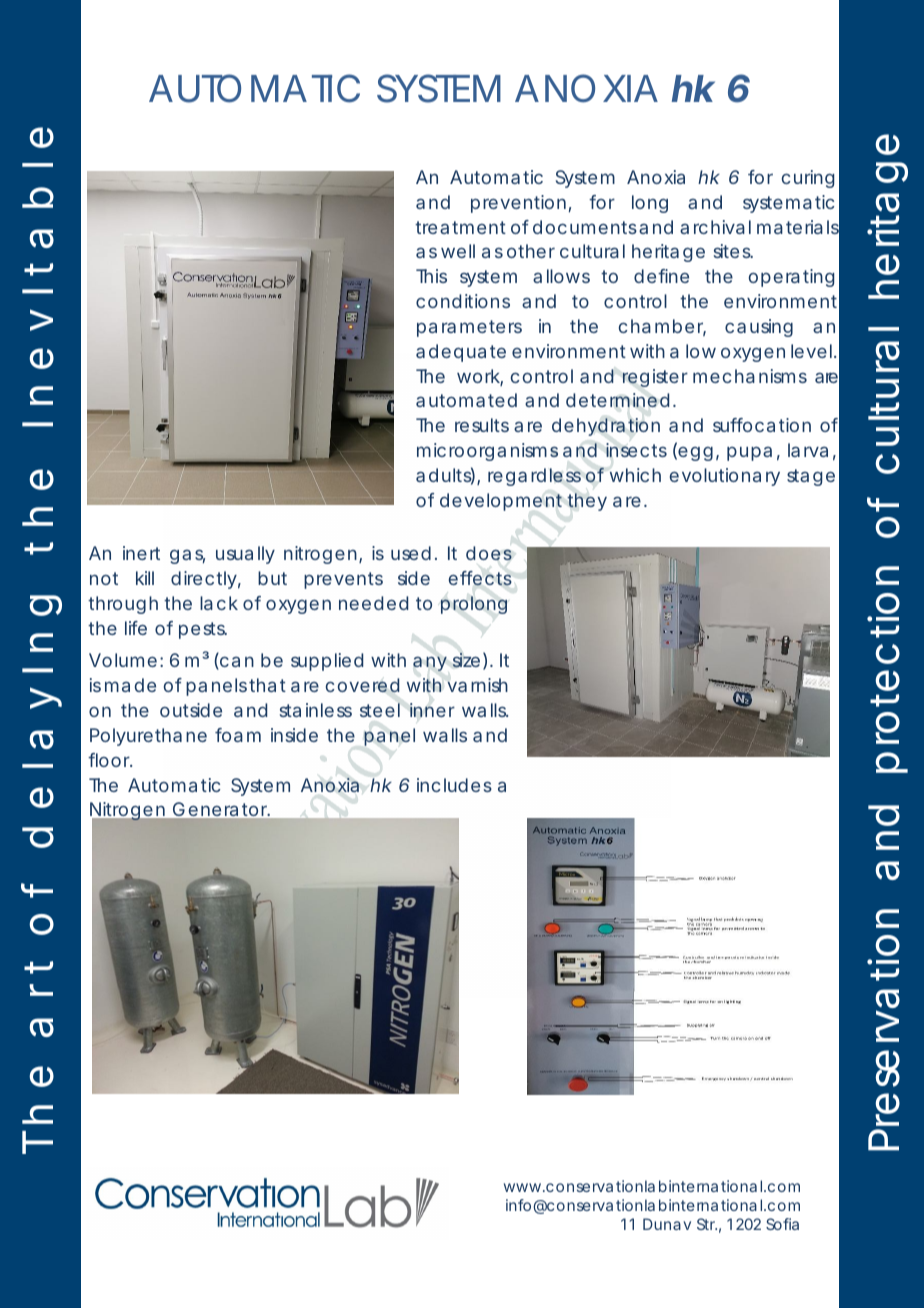 Image resolution: width=924 pixels, height=1308 pixels. Describe the element at coordinates (782, 1224) in the image. I see `Sofia` at that location.
